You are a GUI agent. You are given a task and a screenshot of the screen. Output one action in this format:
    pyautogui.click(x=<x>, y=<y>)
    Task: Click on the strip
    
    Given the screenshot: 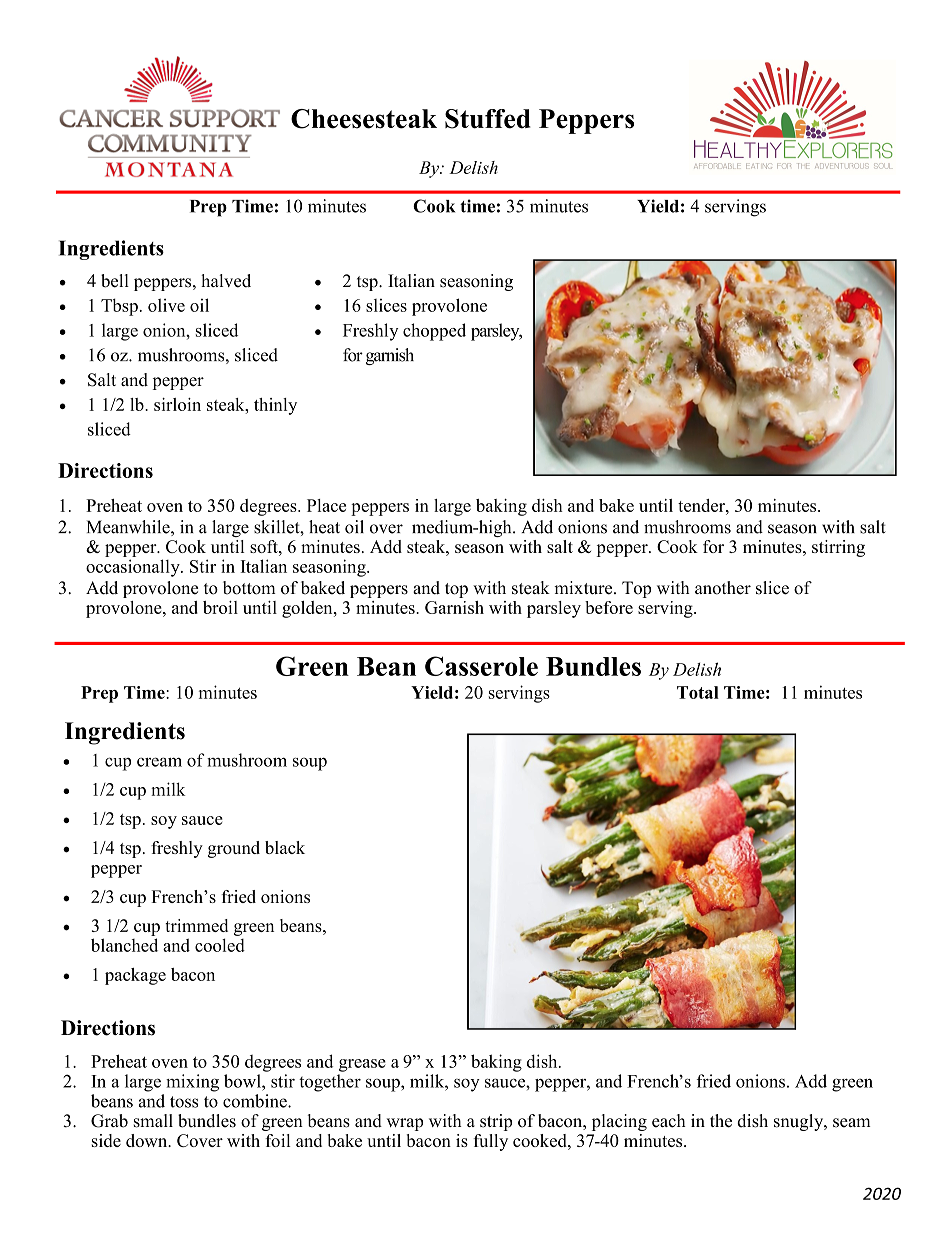 What is the action you would take?
    pyautogui.click(x=496, y=1122)
